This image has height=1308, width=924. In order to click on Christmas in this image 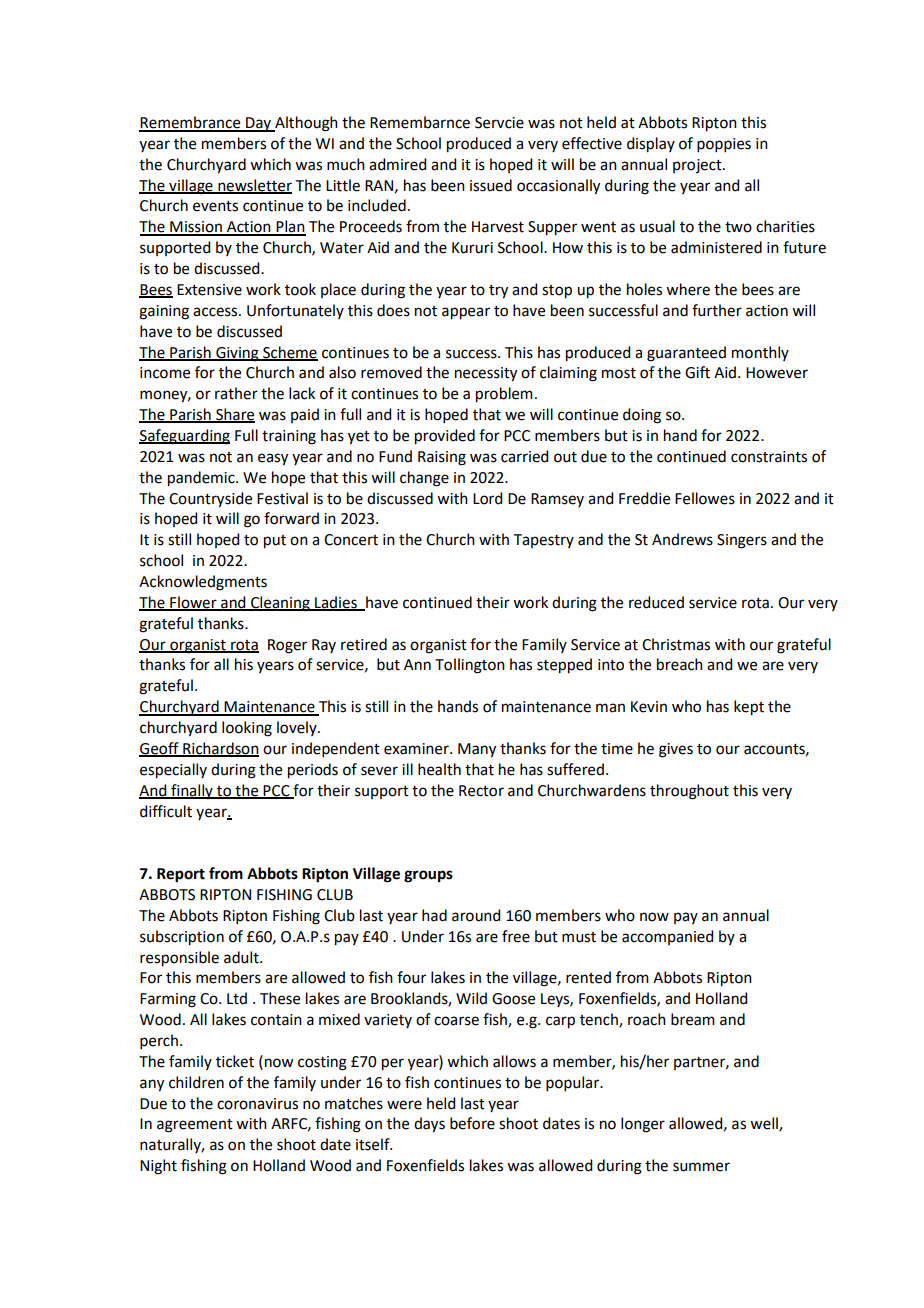, I will do `click(676, 644)`.
